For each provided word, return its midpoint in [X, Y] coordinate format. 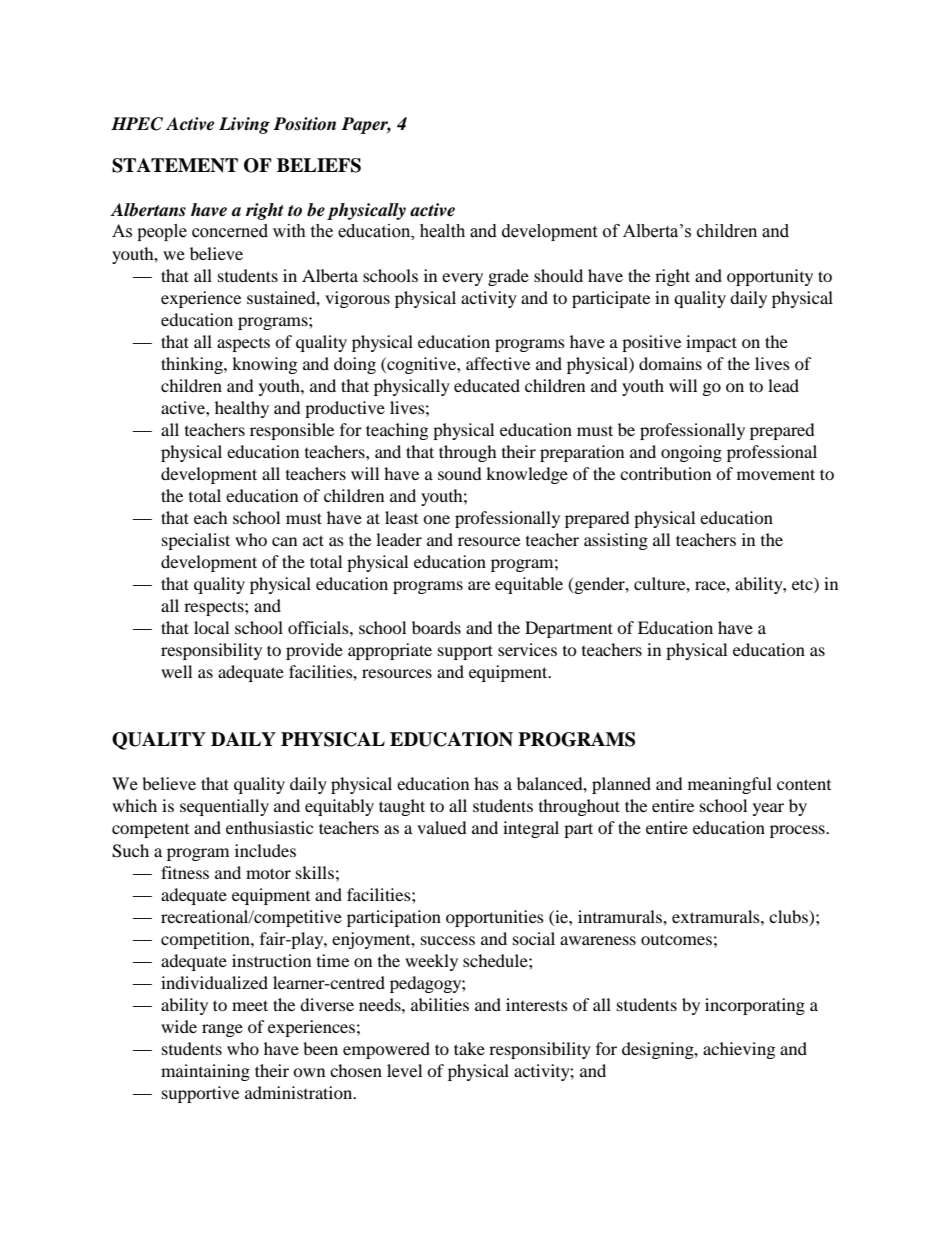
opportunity [770, 277]
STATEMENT [175, 165]
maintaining [205, 1072]
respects [215, 608]
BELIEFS [319, 165]
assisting [616, 541]
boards [436, 627]
